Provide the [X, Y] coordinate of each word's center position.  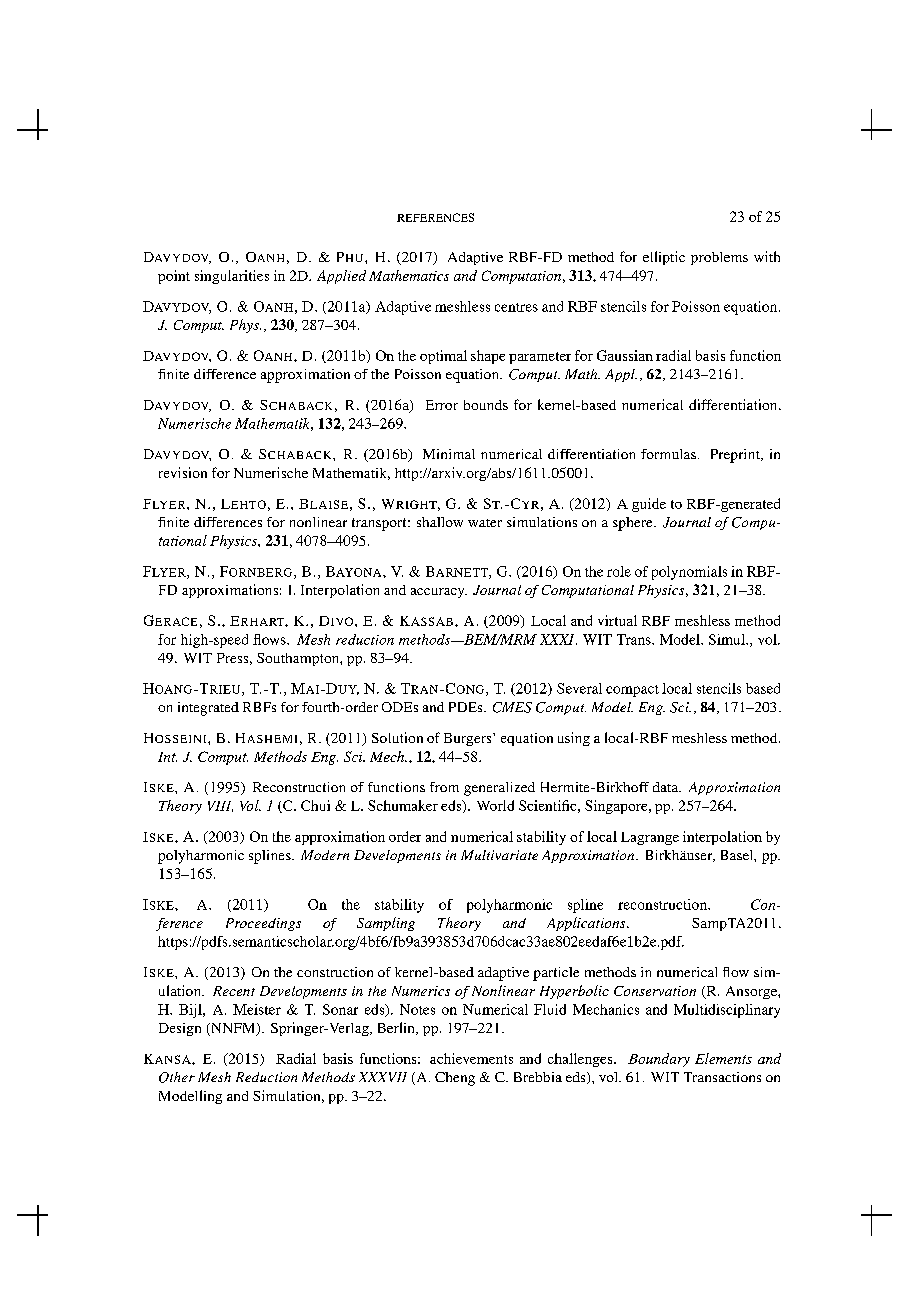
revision [183, 472]
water [485, 523]
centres [516, 307]
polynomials [689, 573]
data [667, 787]
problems [719, 258]
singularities [232, 277]
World [495, 805]
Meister [257, 1009]
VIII [220, 806]
